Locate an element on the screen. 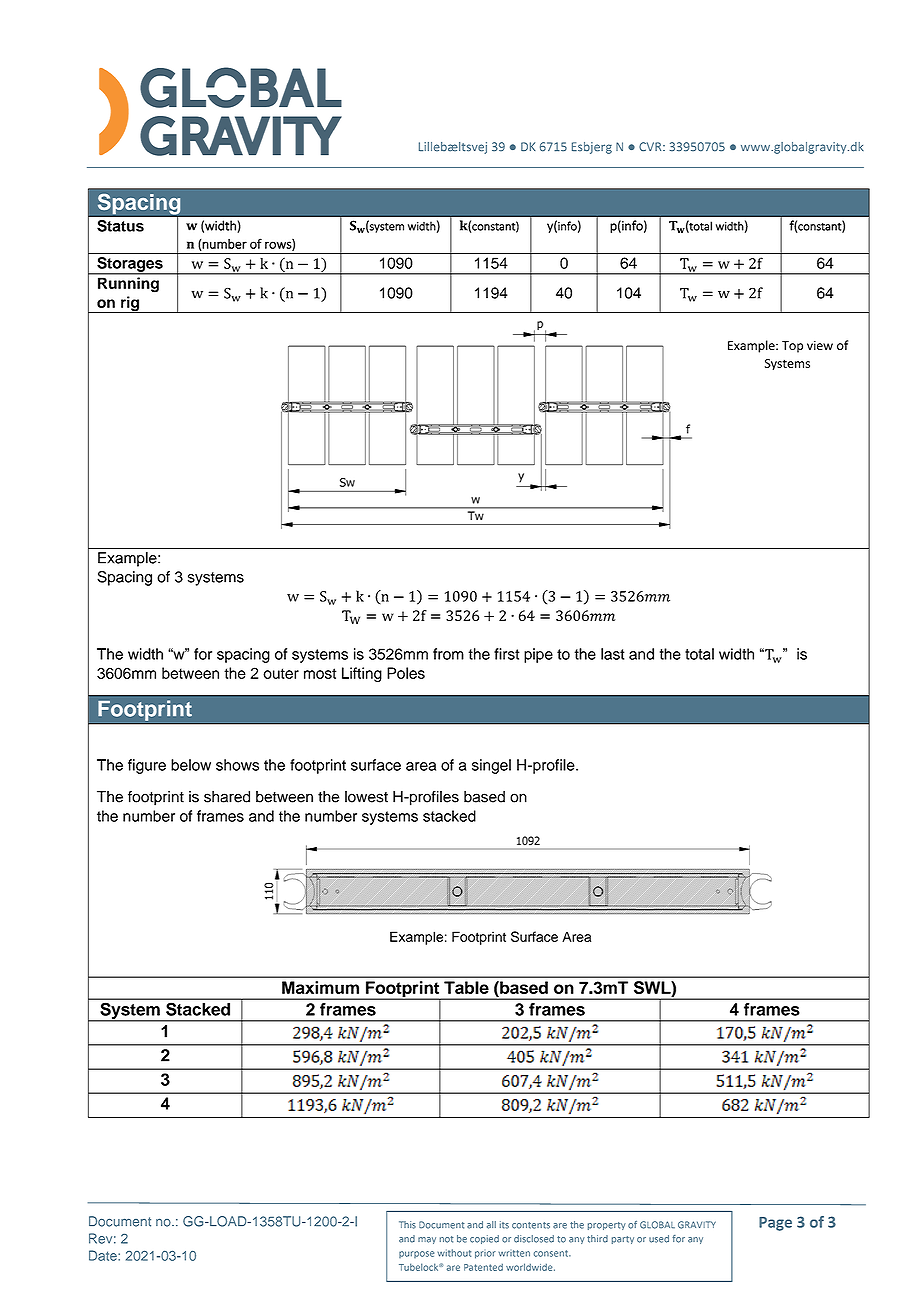 The width and height of the screenshot is (924, 1308). rig is located at coordinates (130, 304).
